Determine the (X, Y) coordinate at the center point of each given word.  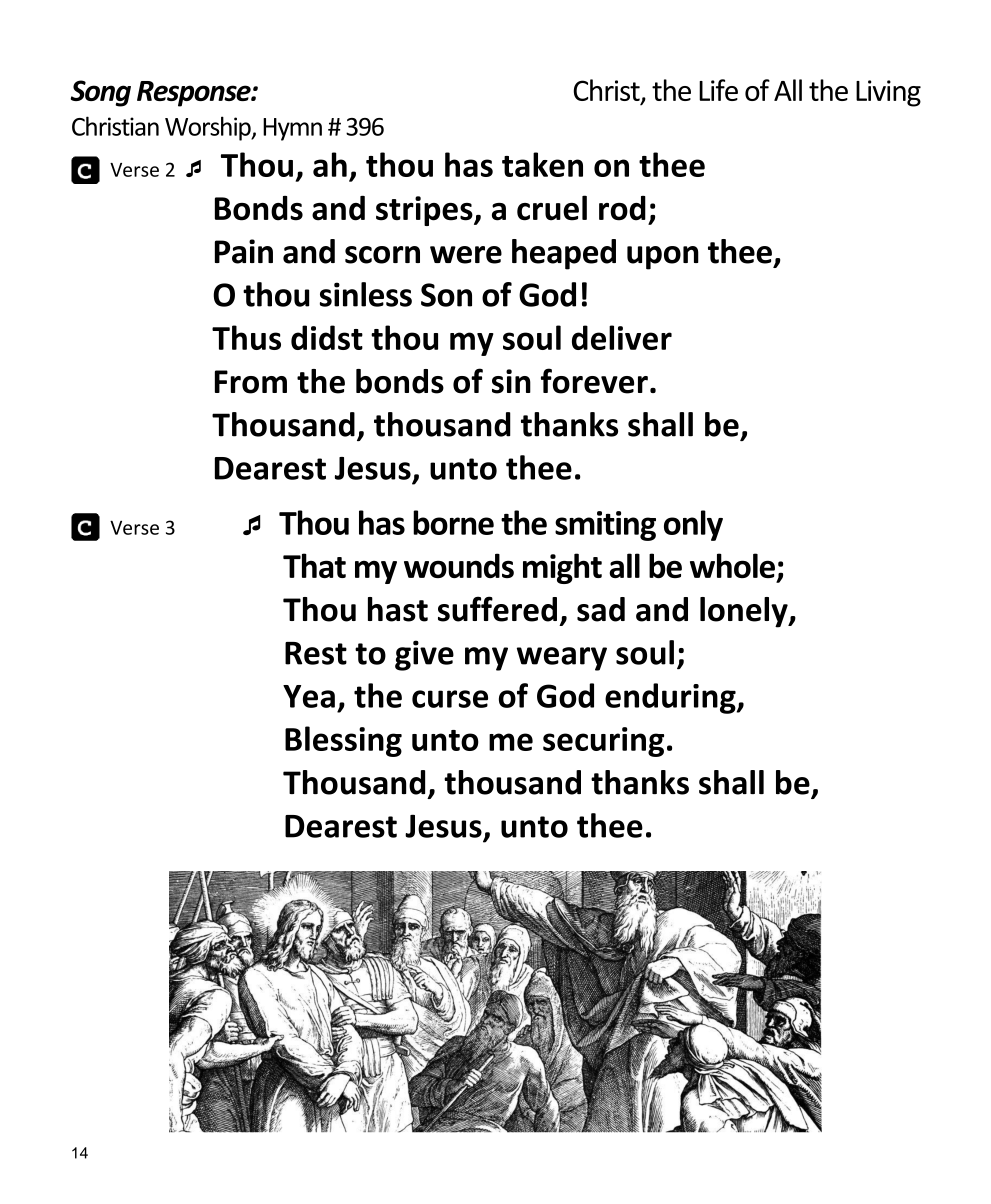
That (314, 565)
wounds (459, 565)
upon (663, 258)
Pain (244, 251)
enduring (671, 698)
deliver (622, 337)
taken (542, 164)
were (466, 255)
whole (732, 565)
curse (450, 699)
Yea (309, 696)
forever (594, 381)
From (251, 382)
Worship (209, 128)
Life (718, 90)
